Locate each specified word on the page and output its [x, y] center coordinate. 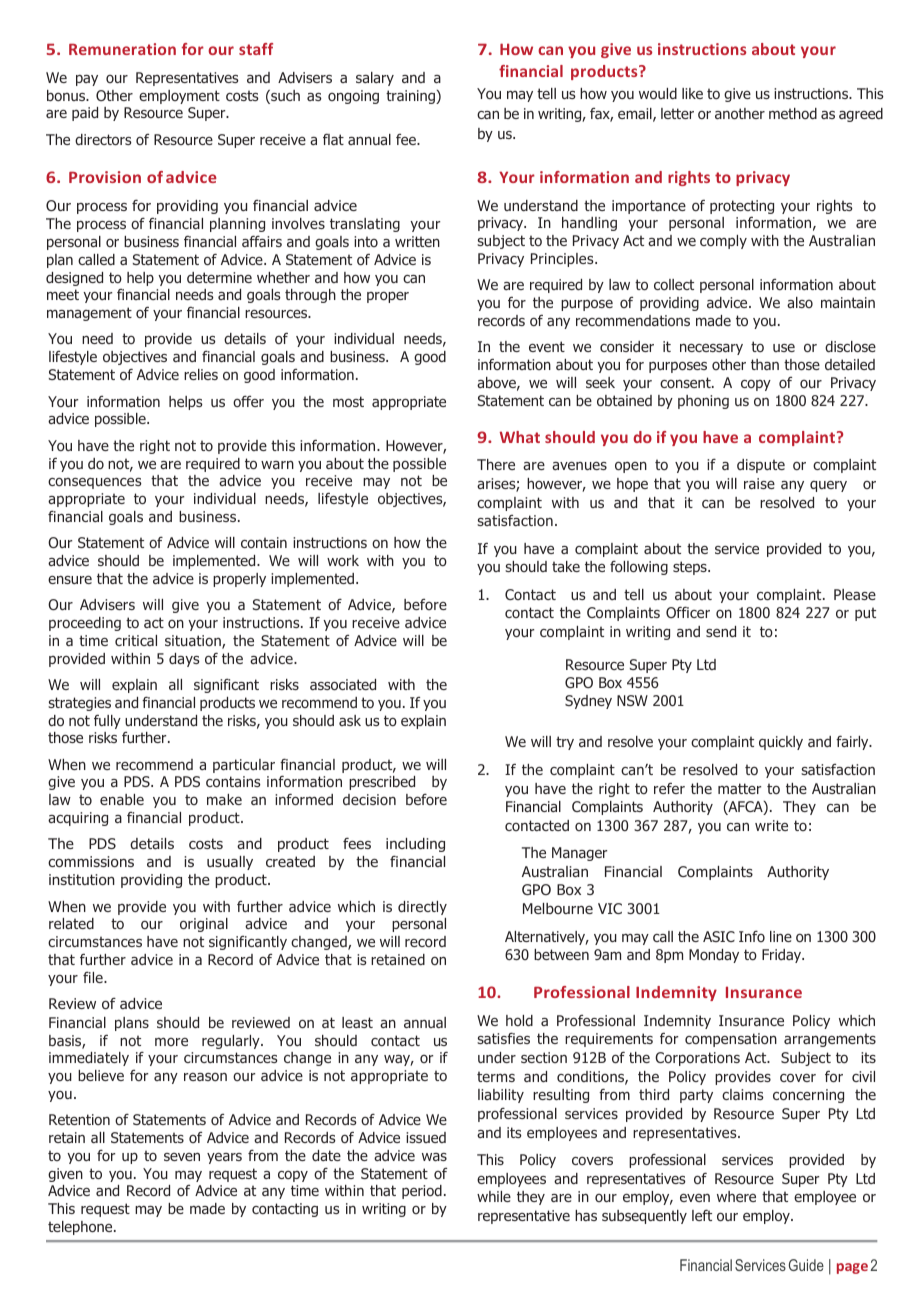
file [94, 977]
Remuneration [122, 49]
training [411, 97]
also [800, 302]
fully [107, 722]
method [793, 113]
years [224, 1158]
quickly [781, 743]
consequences [95, 483]
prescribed [382, 783]
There [496, 464]
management [89, 314]
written [417, 241]
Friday [783, 956]
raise [759, 483]
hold [519, 1020]
